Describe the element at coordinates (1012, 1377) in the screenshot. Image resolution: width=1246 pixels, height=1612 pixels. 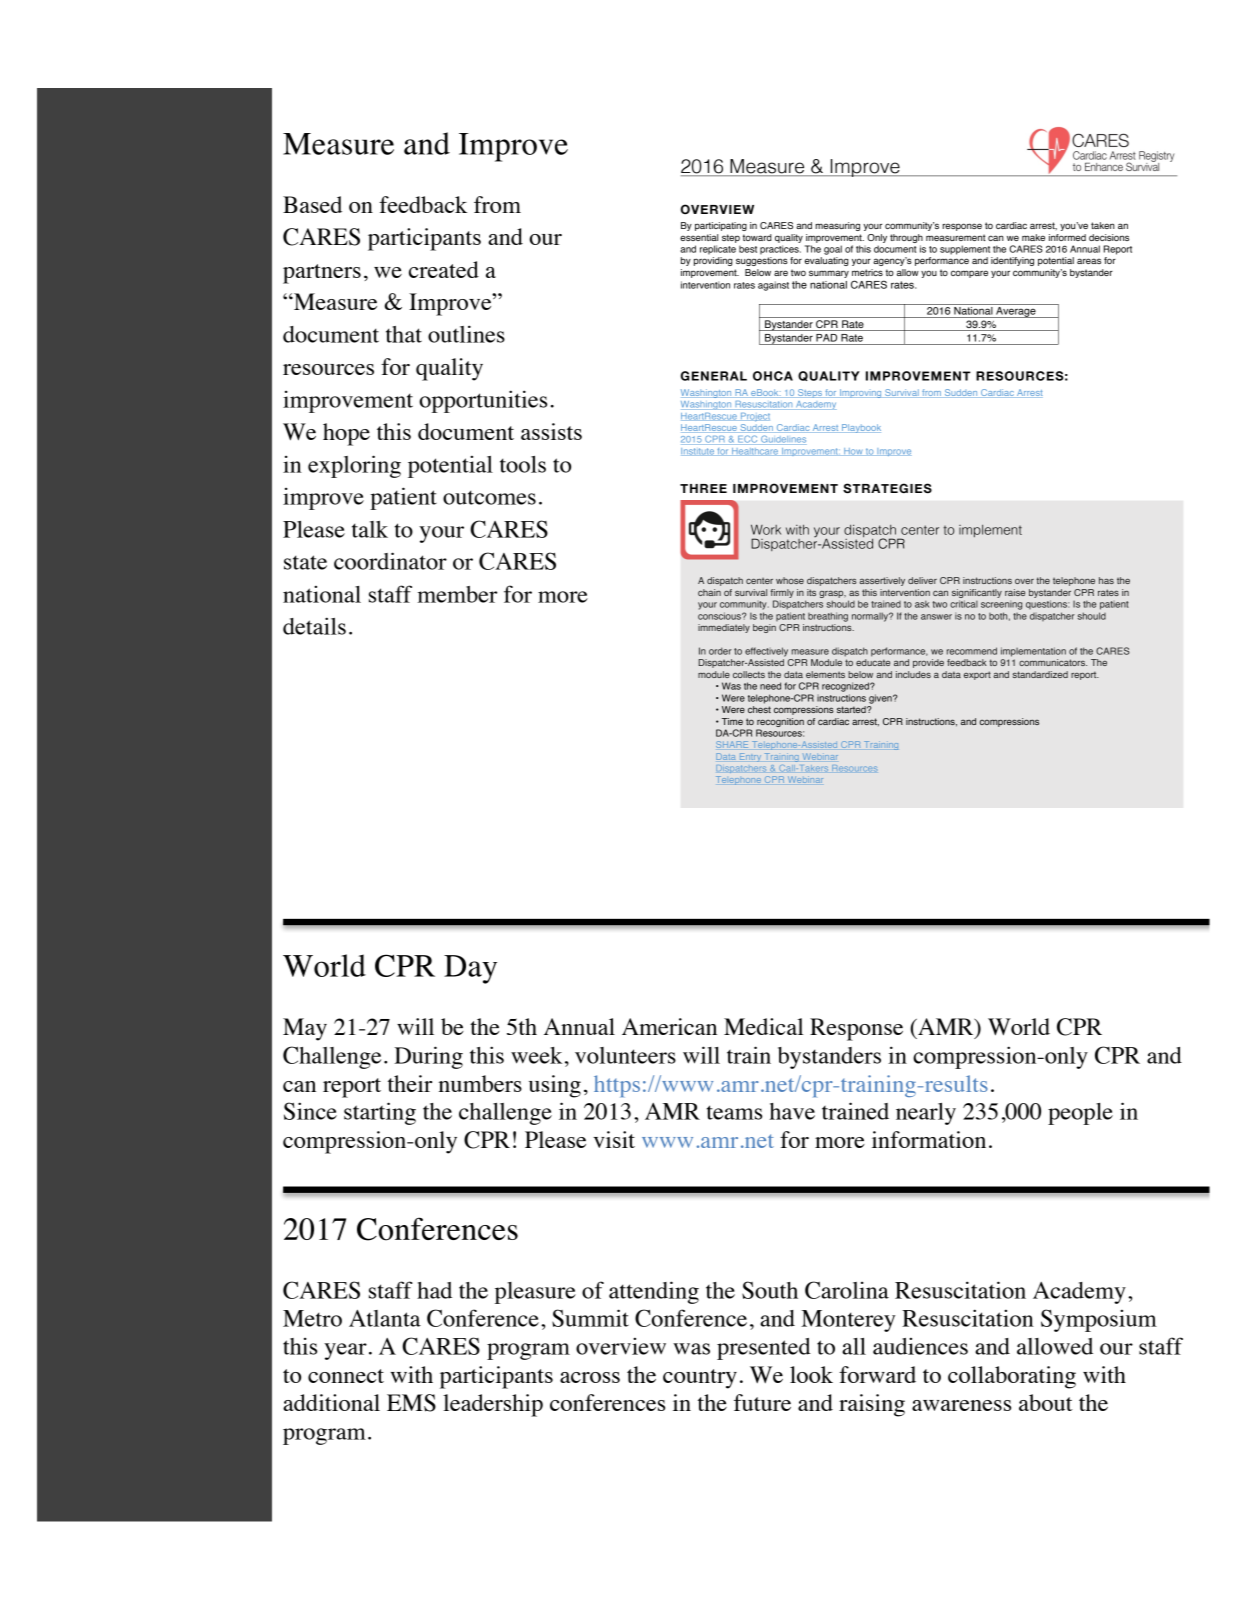
I see `collaborating` at that location.
